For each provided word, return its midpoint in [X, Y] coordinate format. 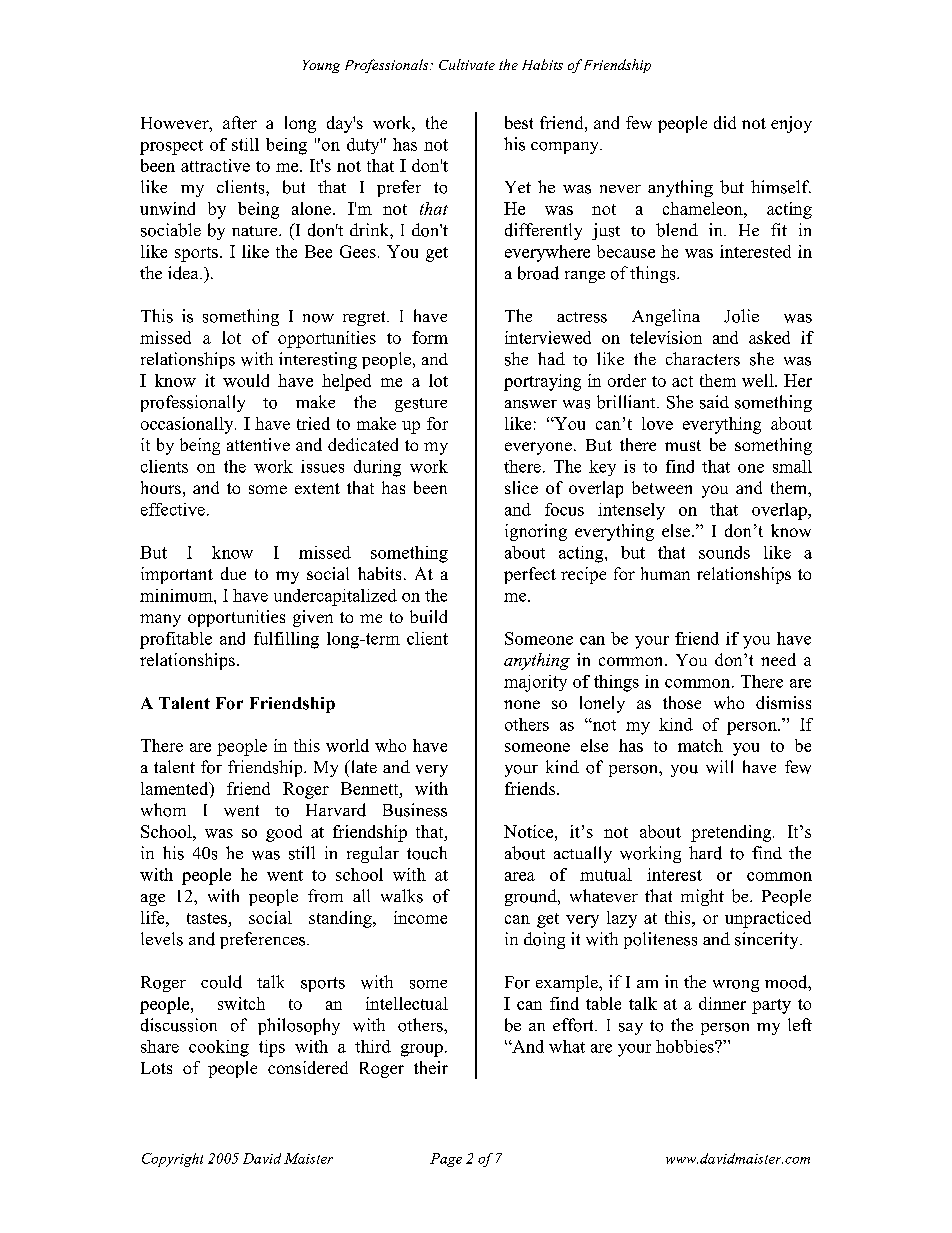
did [725, 122]
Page [446, 1160]
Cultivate [467, 64]
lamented [176, 790]
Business [415, 810]
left [800, 1024]
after [240, 122]
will [719, 767]
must [683, 445]
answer [531, 404]
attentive [258, 444]
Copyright [172, 1160]
